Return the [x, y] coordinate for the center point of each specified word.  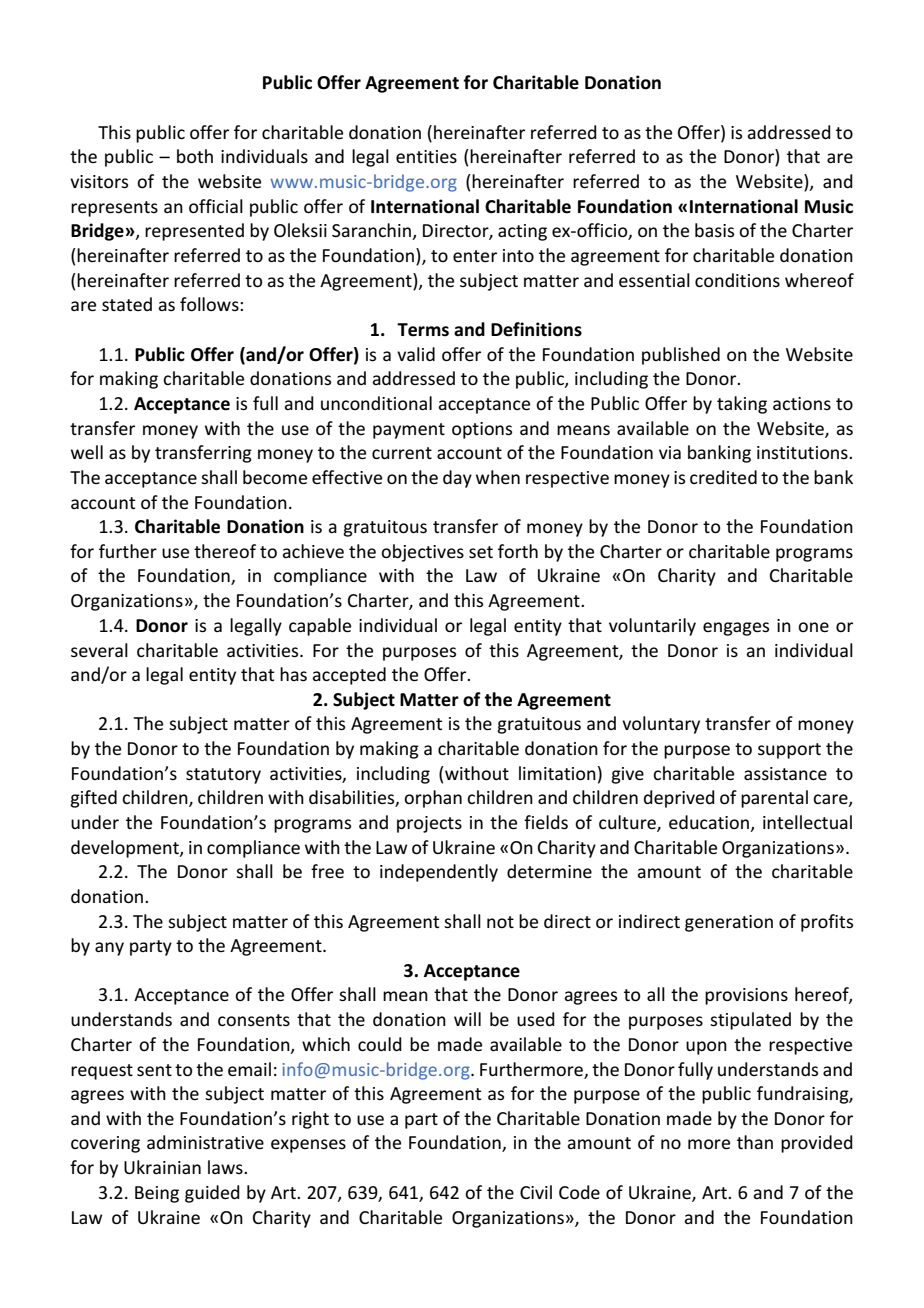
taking [742, 405]
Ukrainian [162, 1167]
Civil [536, 1192]
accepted [349, 676]
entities [426, 156]
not [500, 922]
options [482, 430]
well [87, 452]
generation [729, 923]
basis [714, 230]
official [216, 206]
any [109, 949]
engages [736, 629]
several [99, 650]
